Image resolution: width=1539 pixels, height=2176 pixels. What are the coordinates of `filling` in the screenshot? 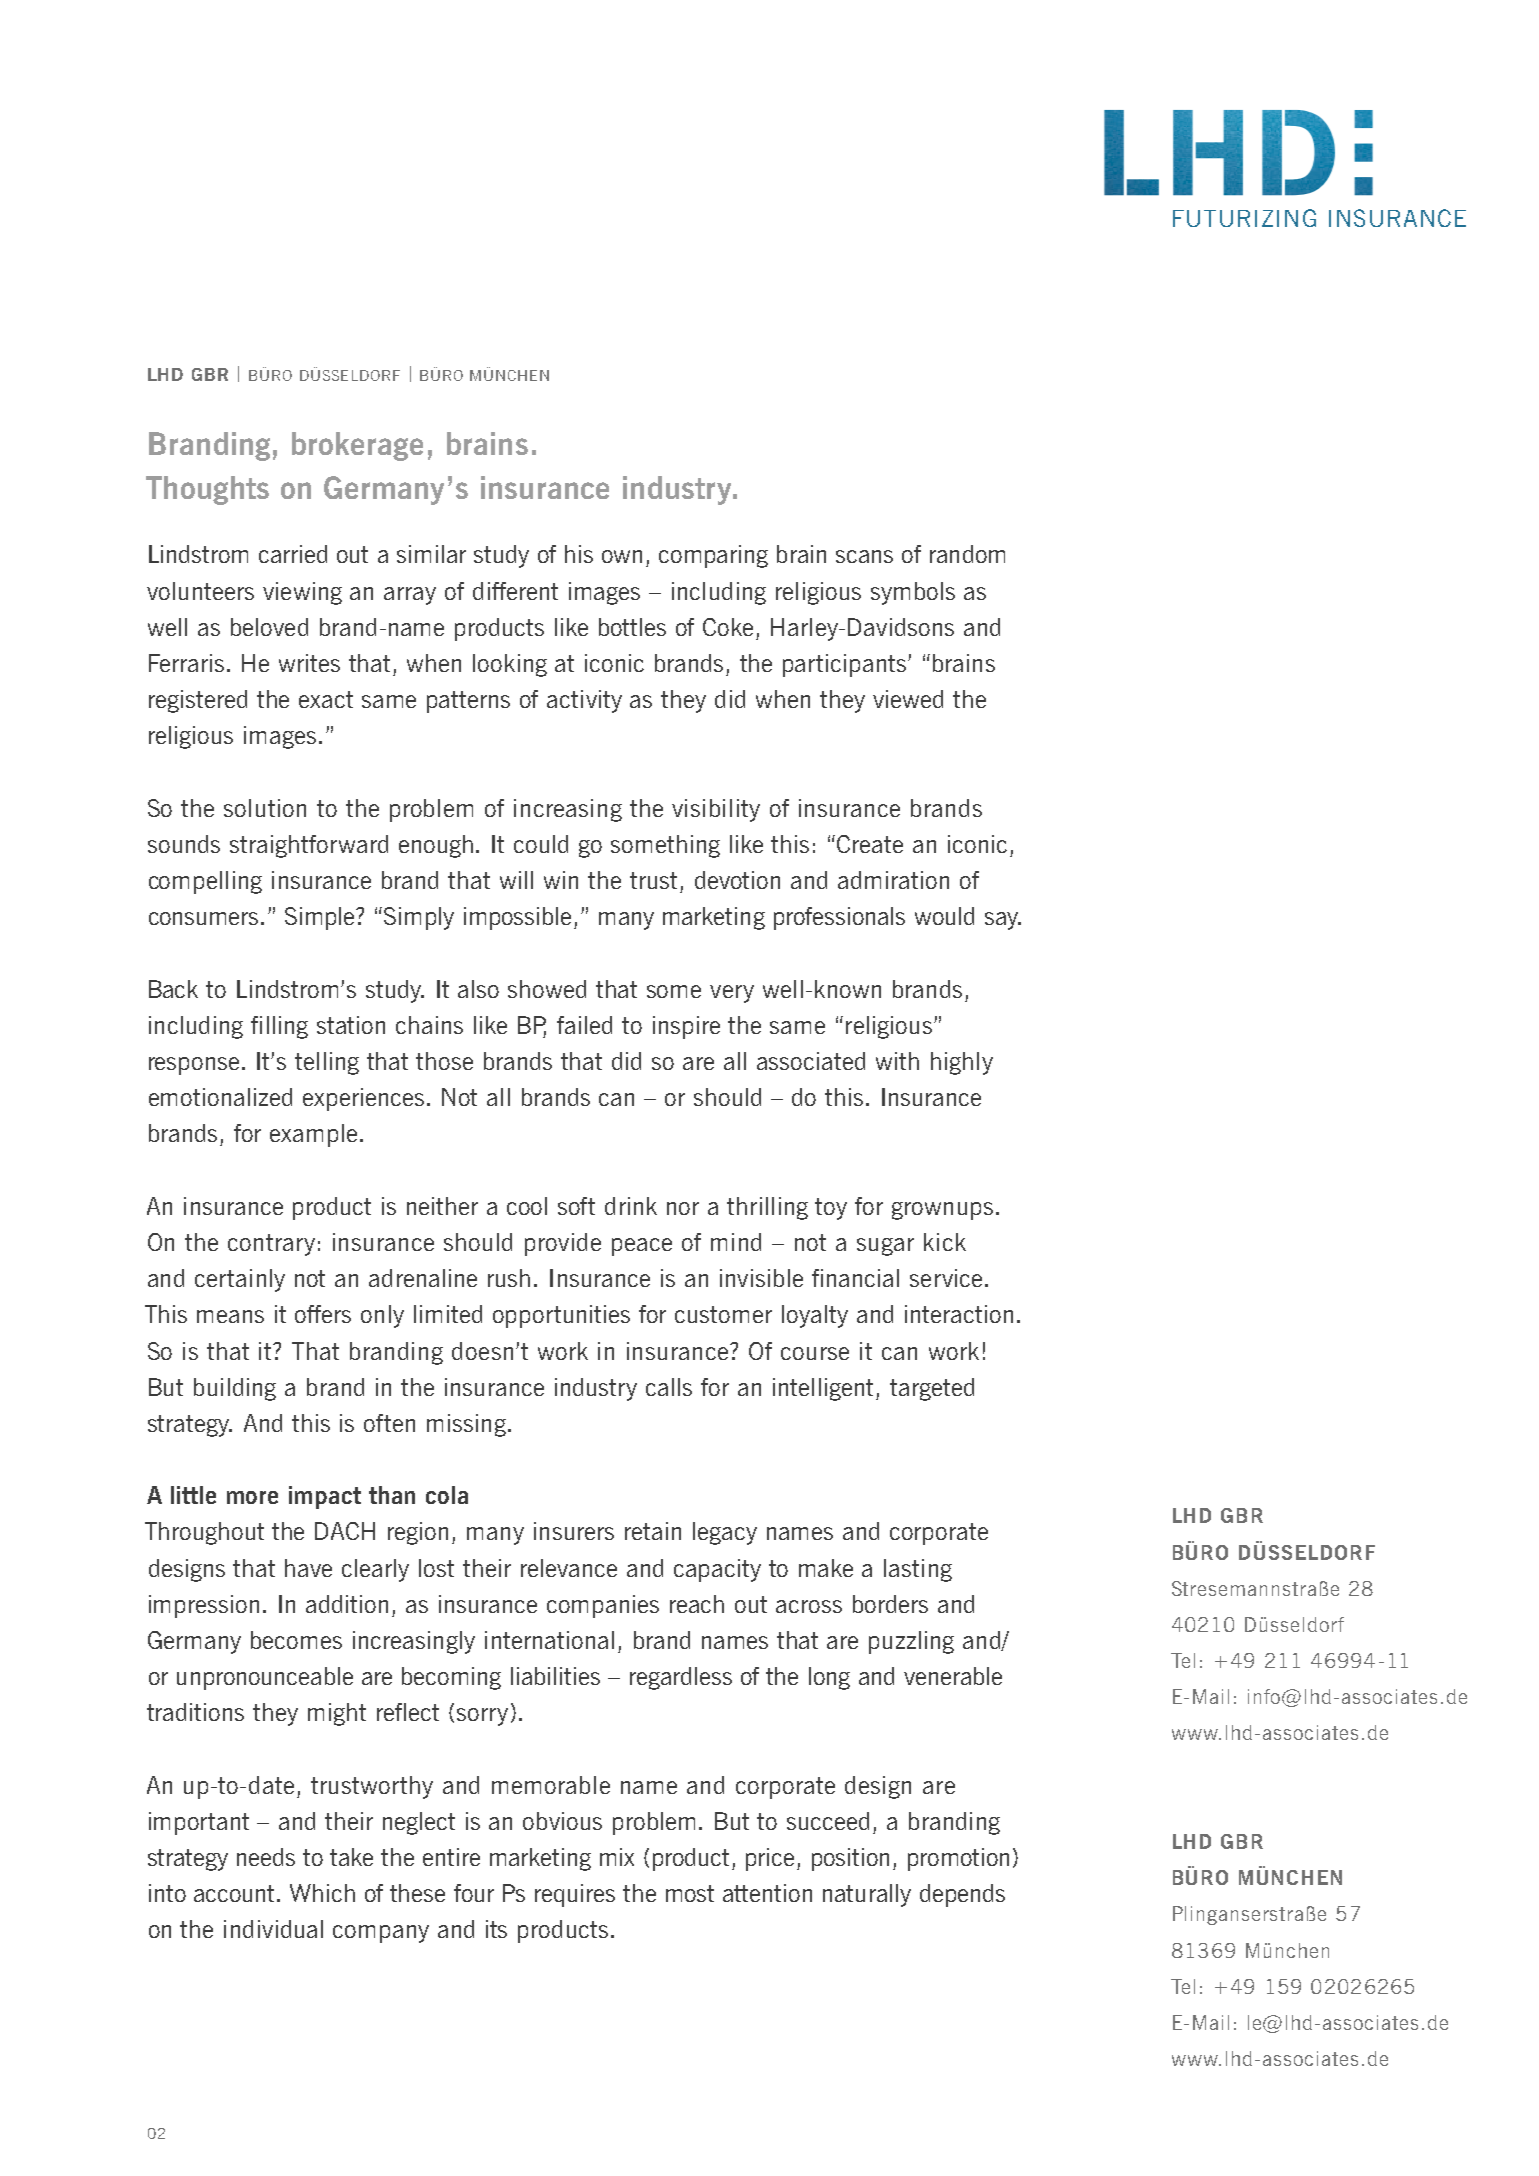 It's located at (279, 1027).
